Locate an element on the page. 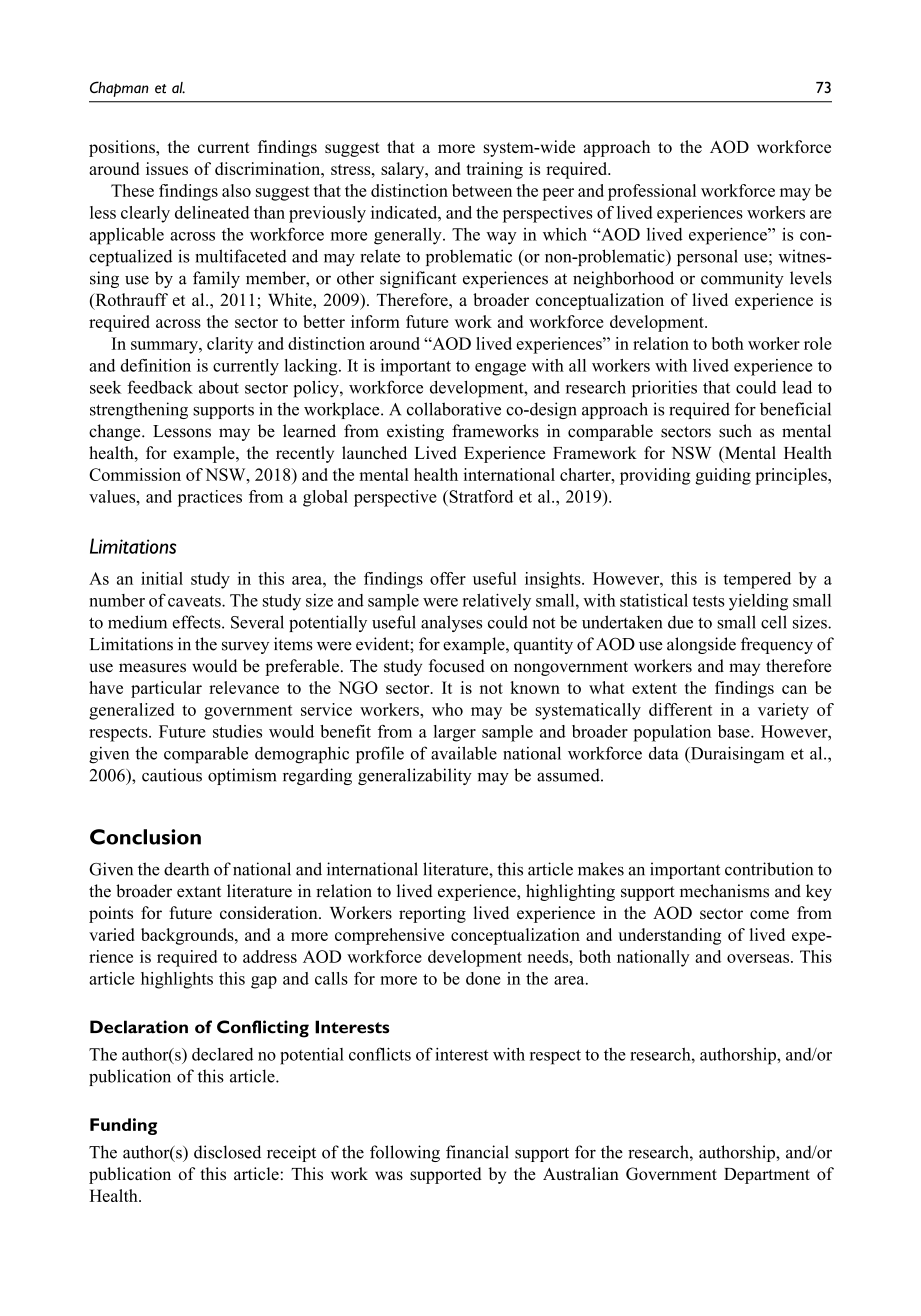 This image has width=921, height=1316. analyses is located at coordinates (451, 623).
